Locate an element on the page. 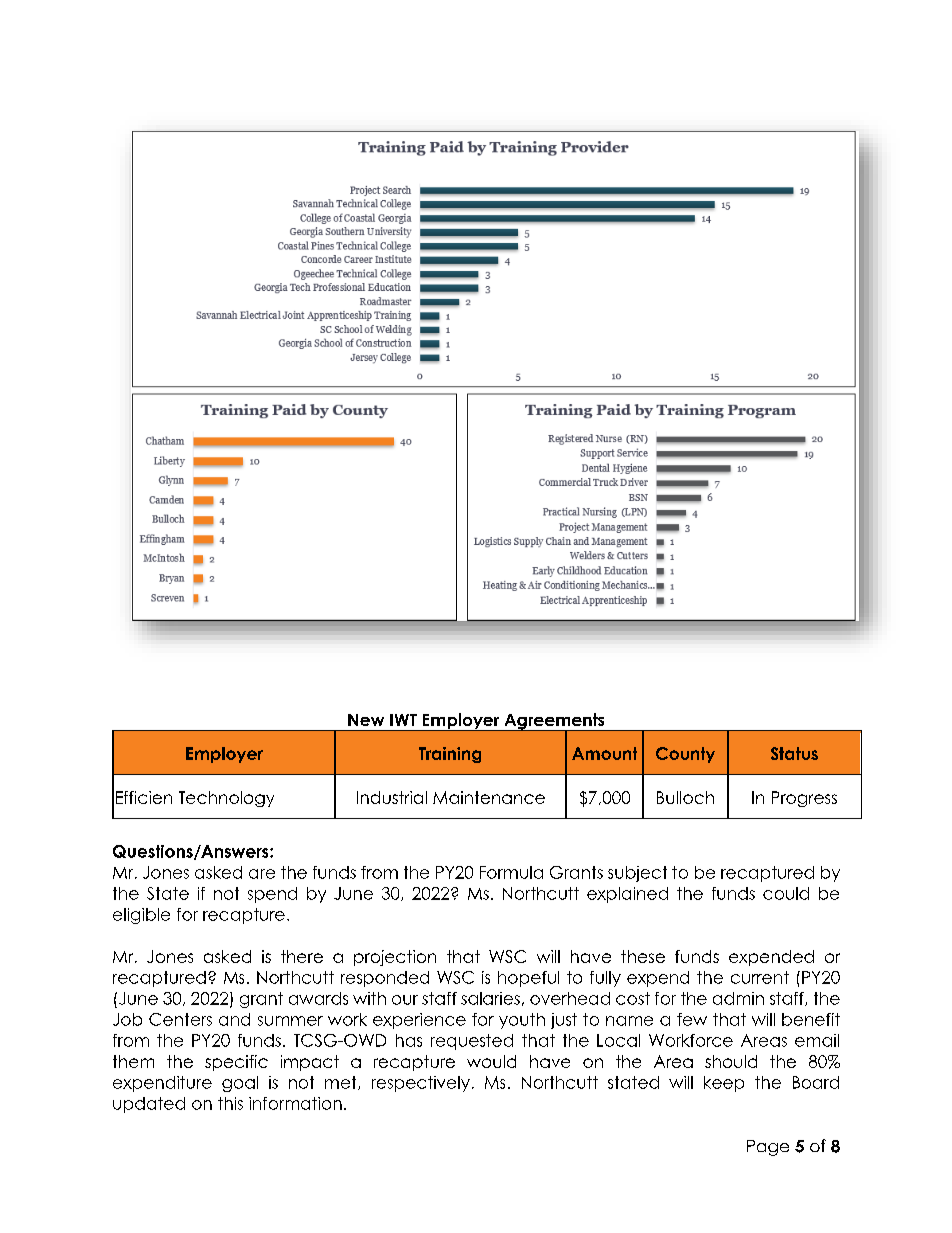  Maintenance is located at coordinates (489, 797).
